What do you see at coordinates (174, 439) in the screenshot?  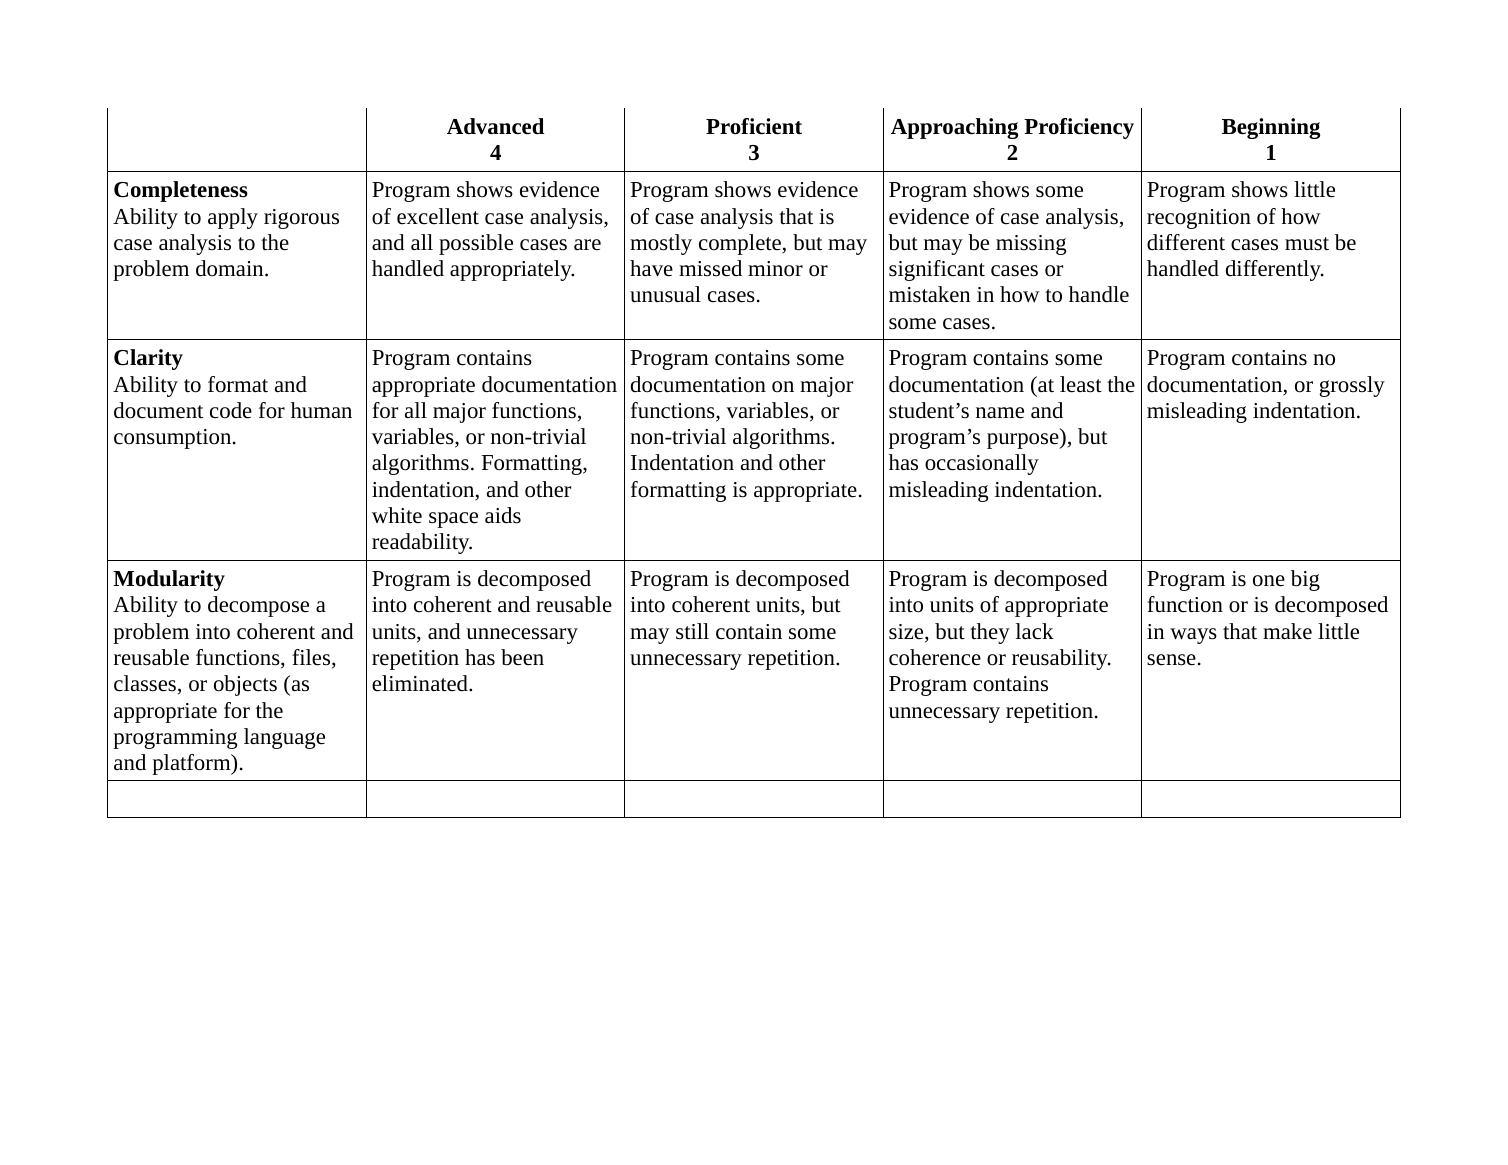 I see `consumption` at bounding box center [174, 439].
